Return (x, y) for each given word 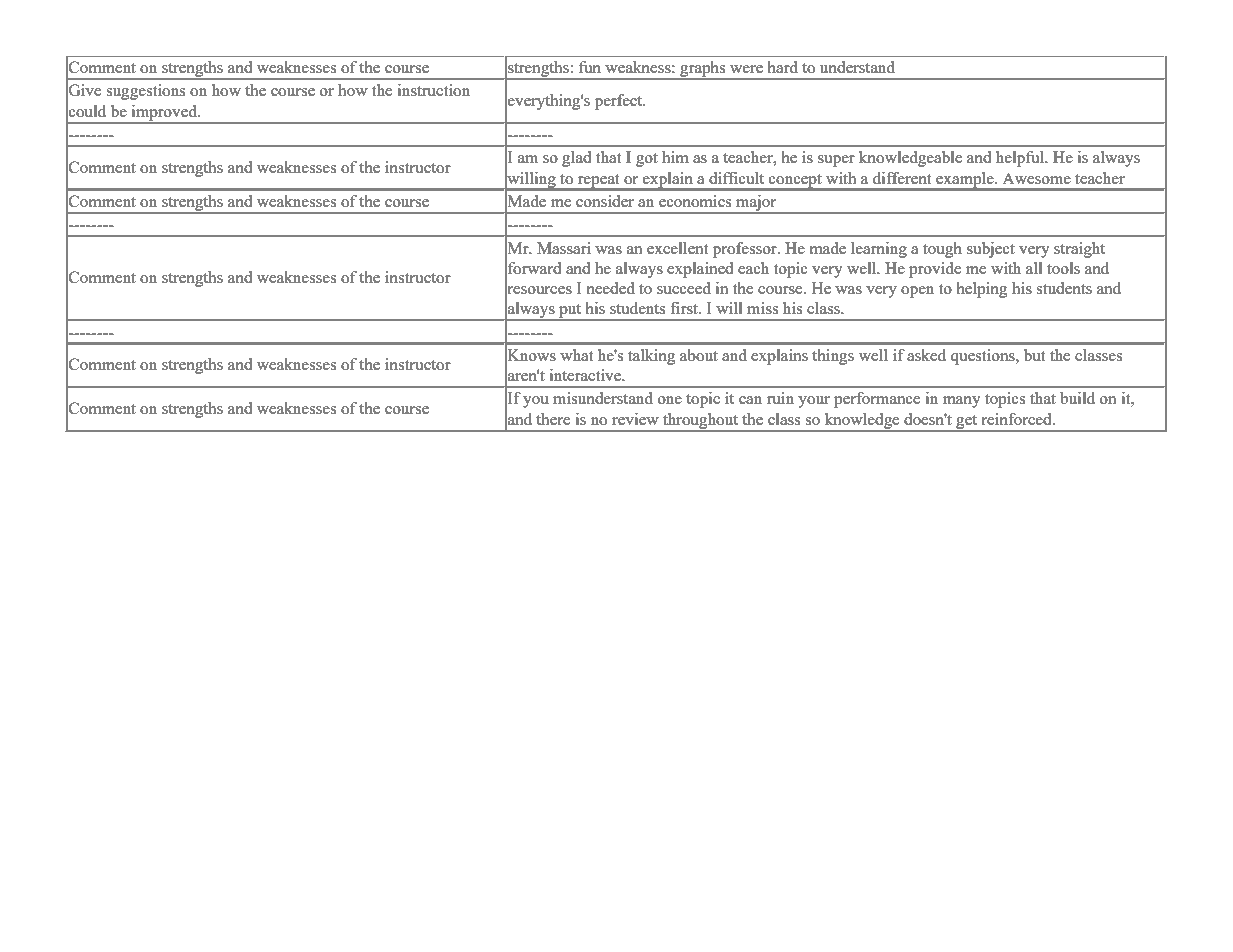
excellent (677, 248)
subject (991, 250)
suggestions (145, 92)
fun (590, 67)
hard (783, 67)
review (635, 419)
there (553, 419)
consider (605, 201)
